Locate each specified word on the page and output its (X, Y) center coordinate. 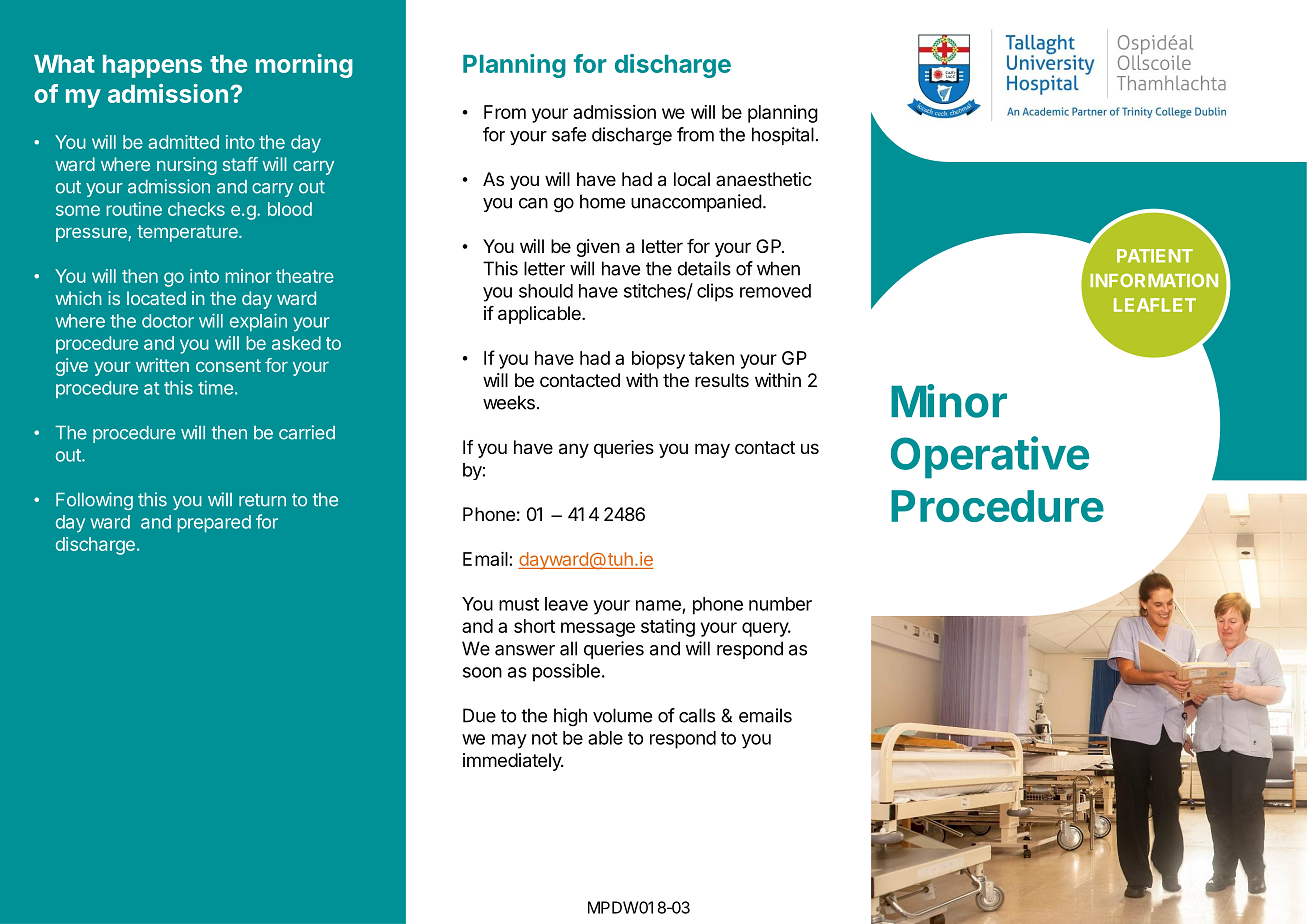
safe (569, 134)
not (545, 738)
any (574, 450)
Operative (990, 457)
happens (152, 66)
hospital (783, 136)
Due (479, 715)
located (156, 298)
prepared (214, 523)
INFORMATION (1154, 280)
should (546, 291)
